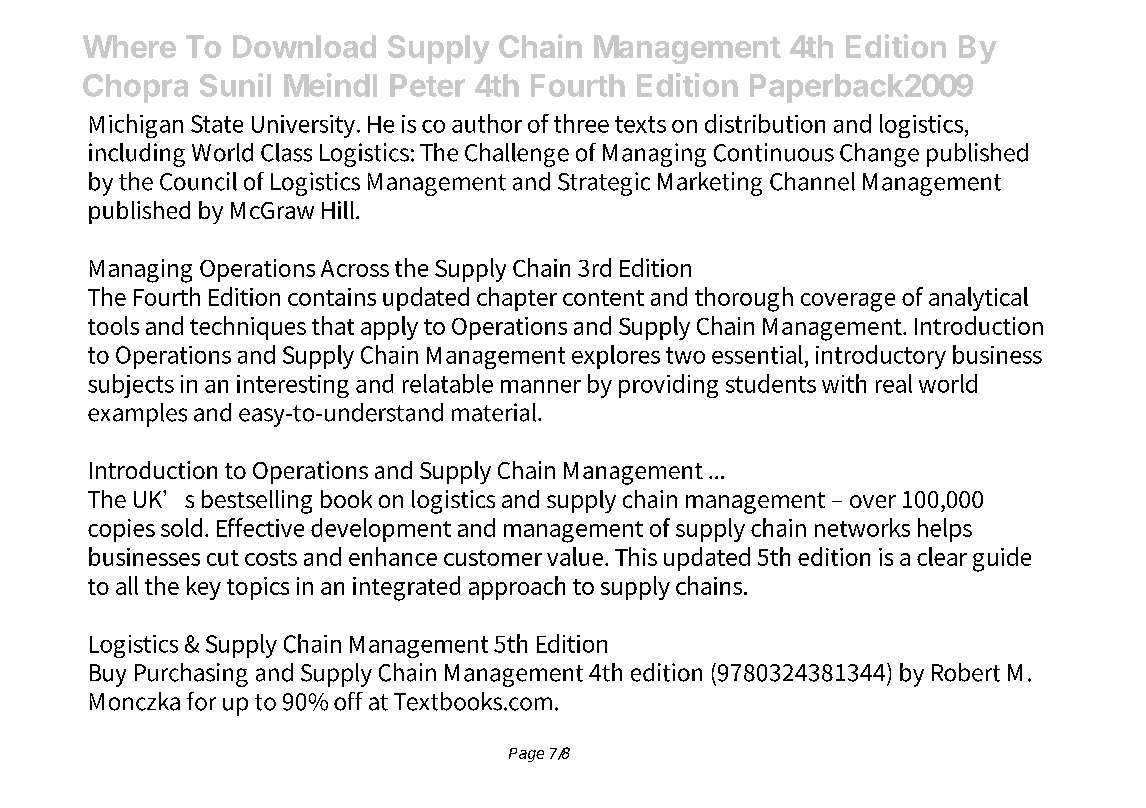 The width and height of the screenshot is (1146, 808). What do you see at coordinates (765, 123) in the screenshot?
I see `distribution` at bounding box center [765, 123].
